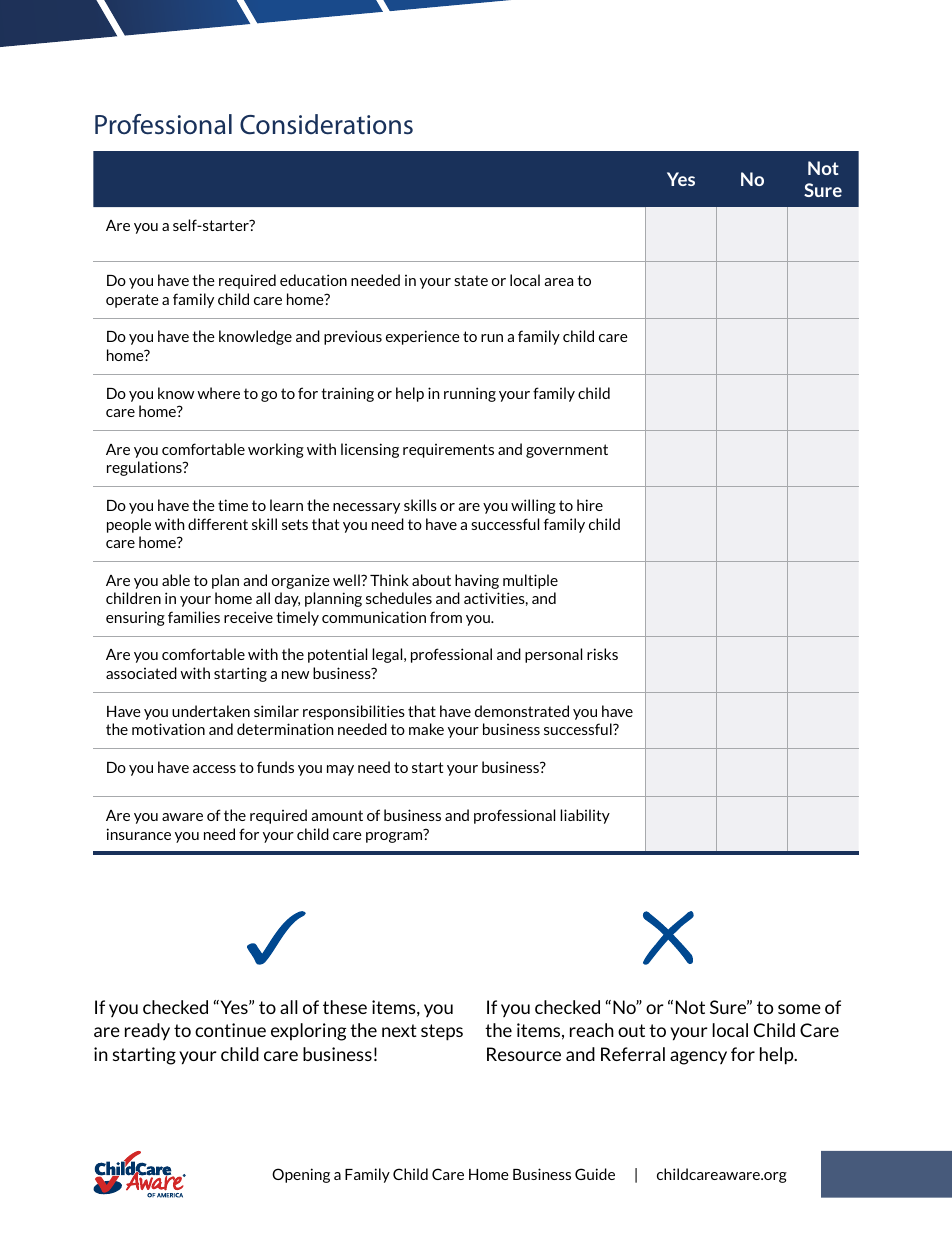 The height and width of the screenshot is (1233, 952). Describe the element at coordinates (194, 617) in the screenshot. I see `families` at that location.
